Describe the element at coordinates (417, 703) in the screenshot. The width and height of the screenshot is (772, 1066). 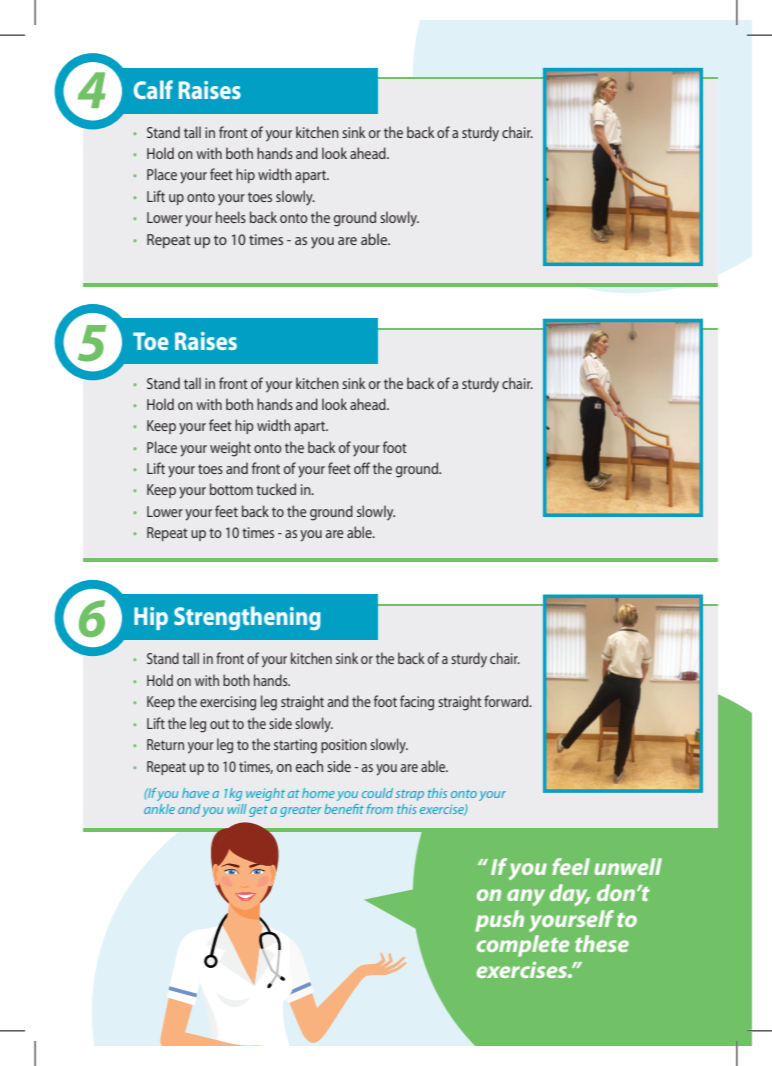
I see `facing` at that location.
